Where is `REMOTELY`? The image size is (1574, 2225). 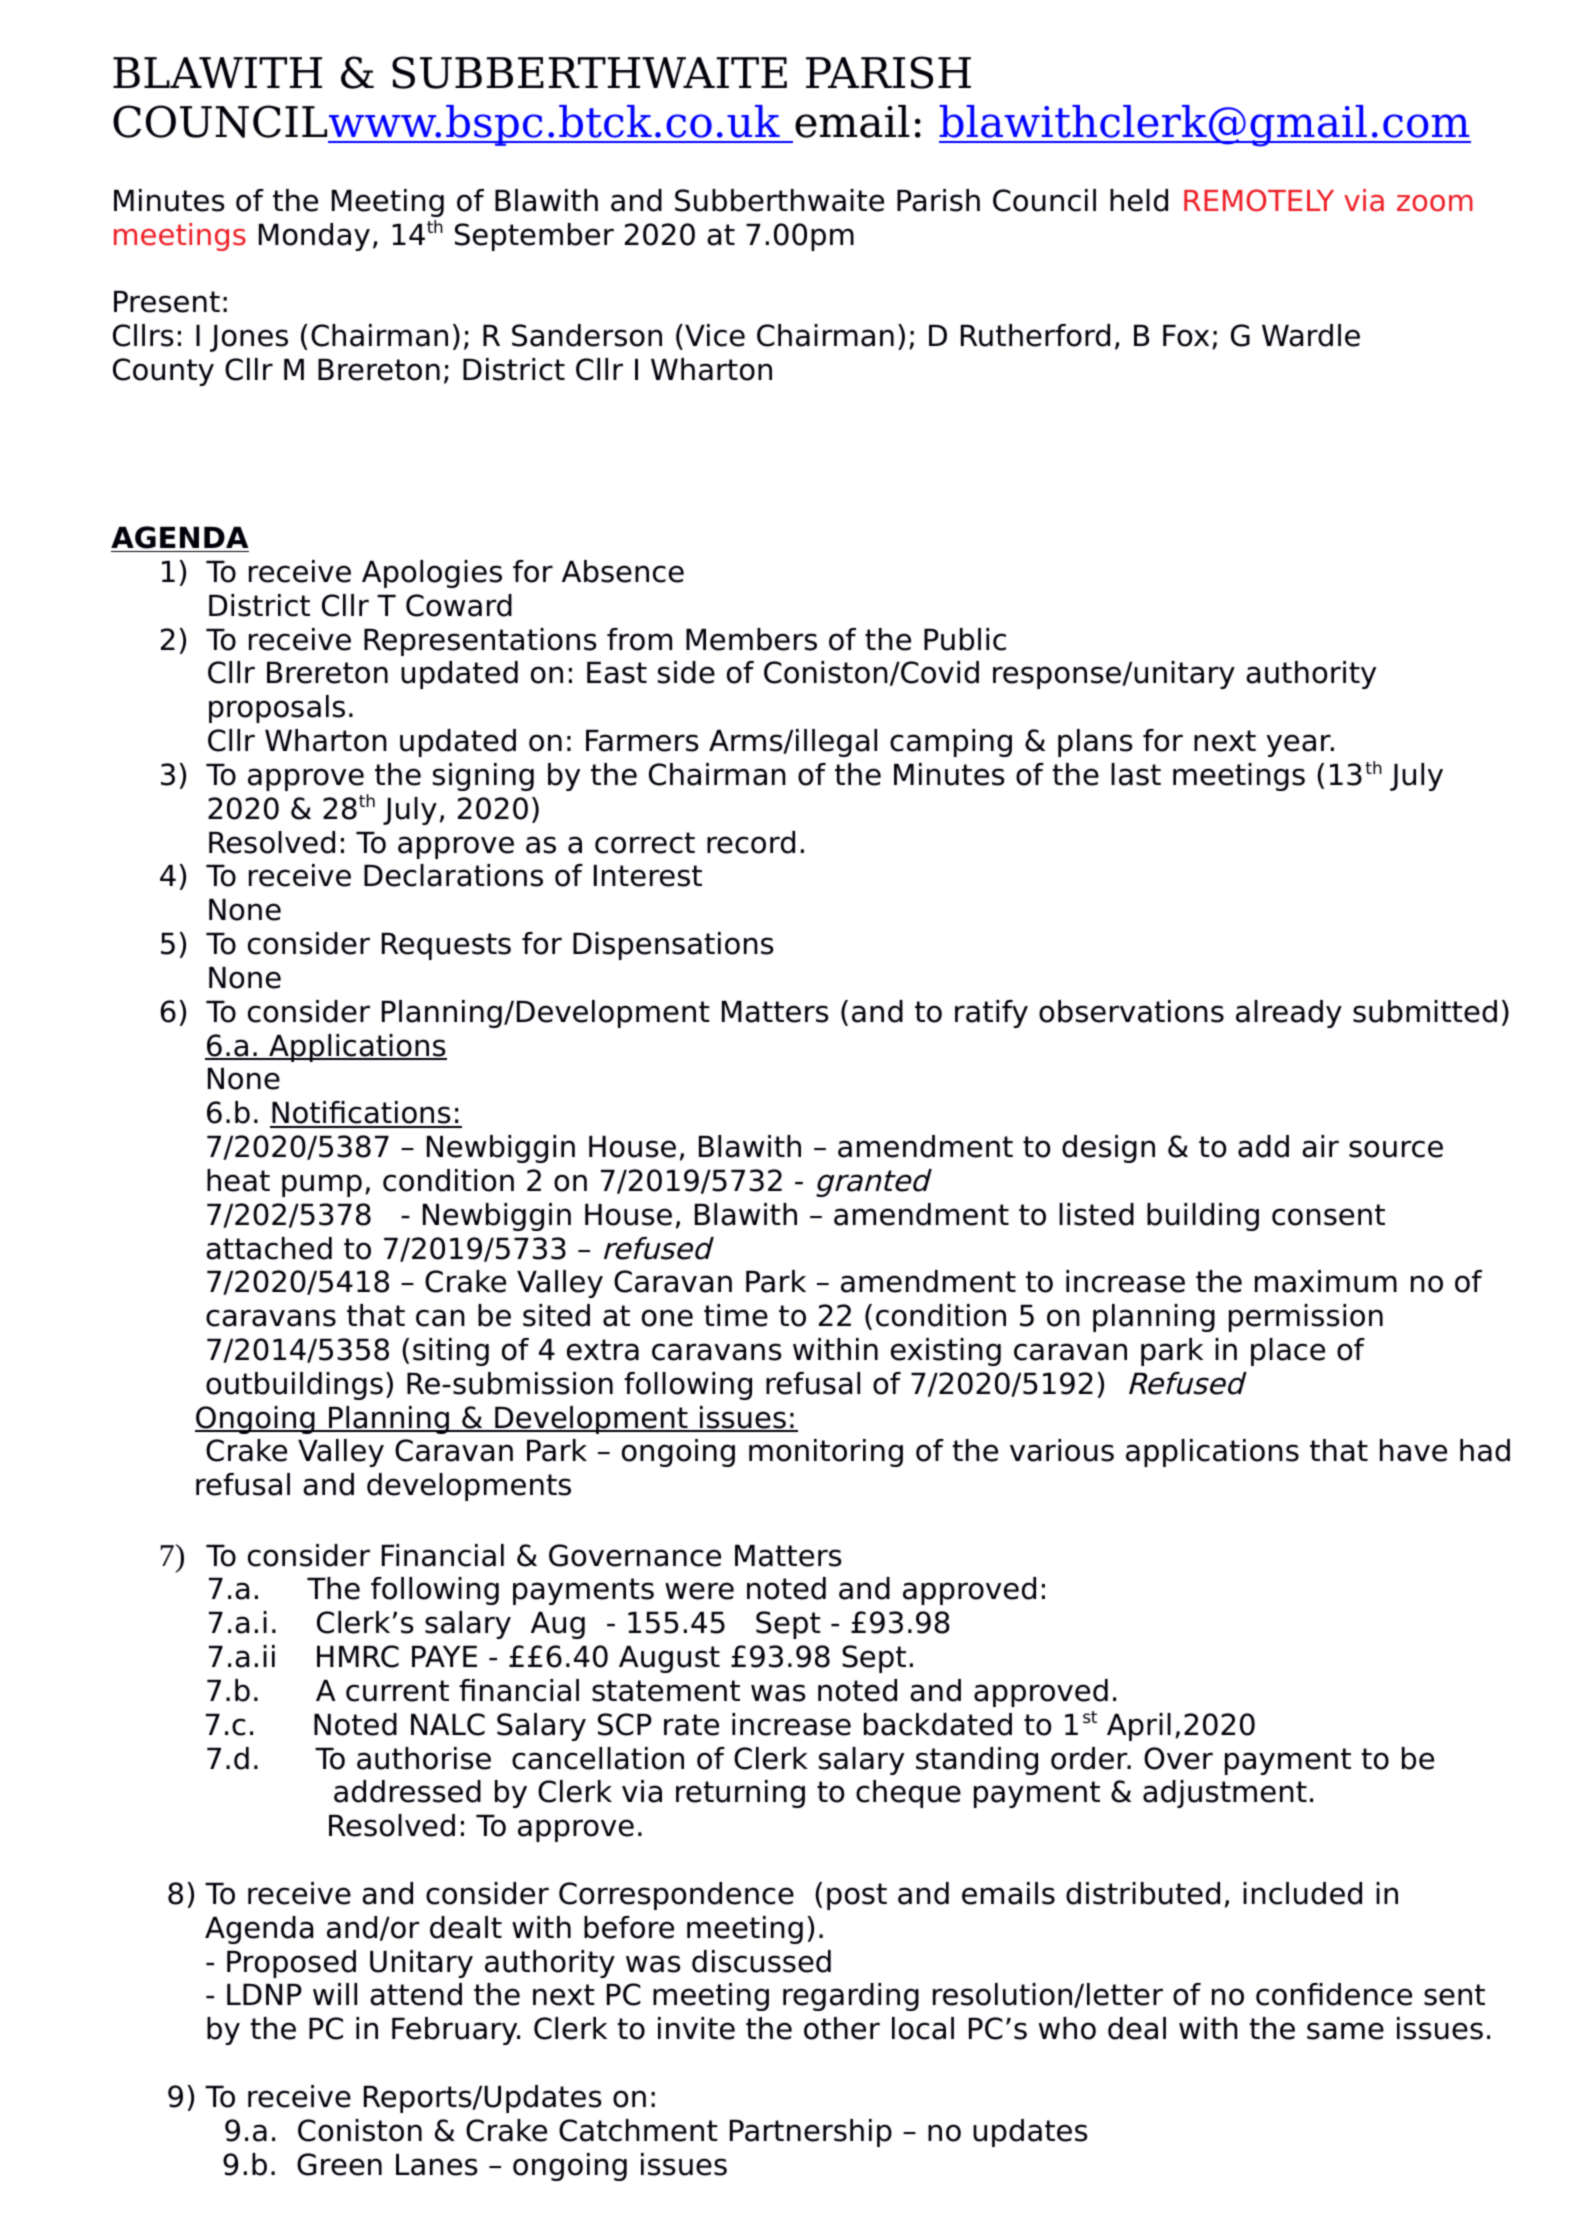
REMOTELY is located at coordinates (1259, 200).
